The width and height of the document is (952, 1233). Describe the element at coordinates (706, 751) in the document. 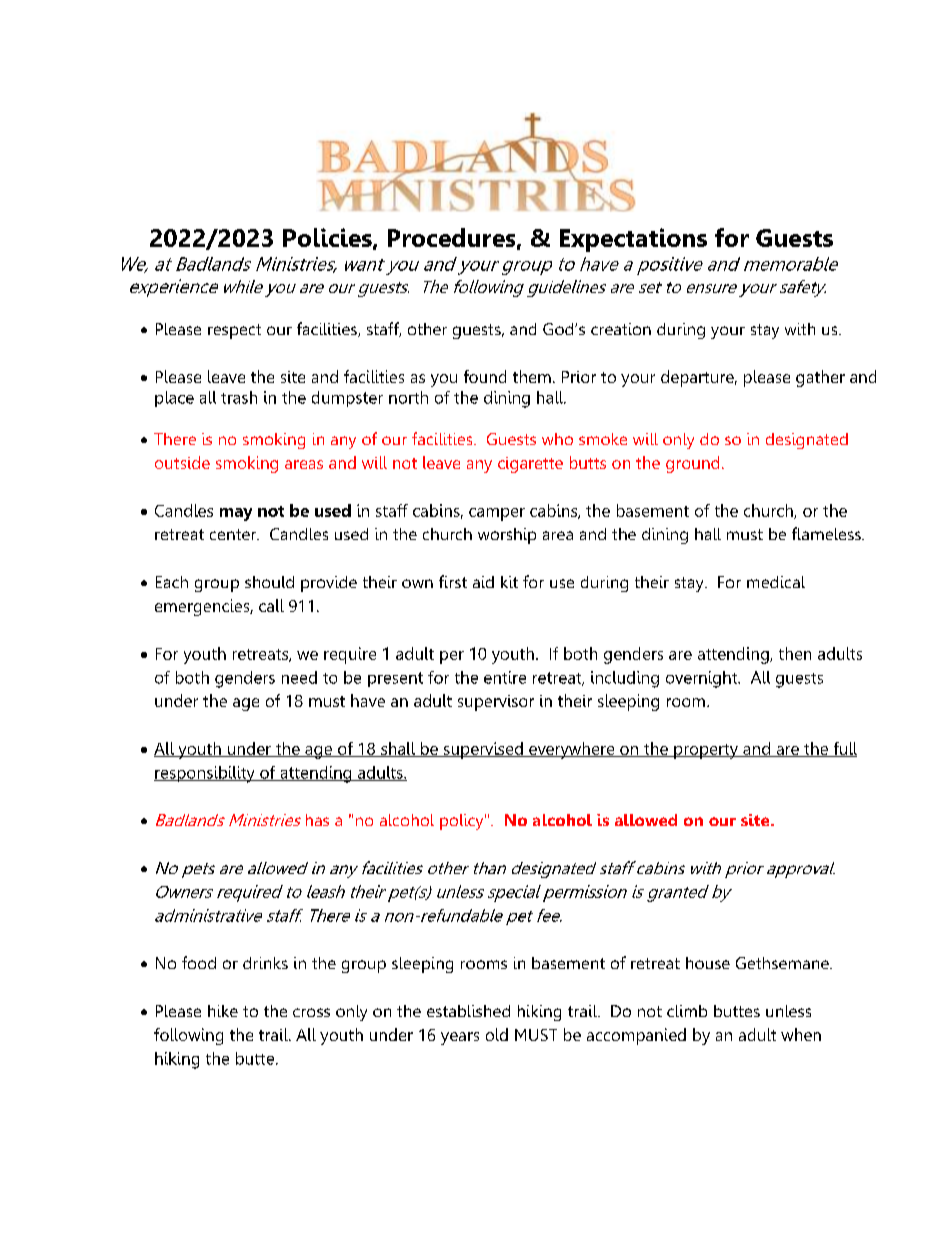

I see `property` at that location.
